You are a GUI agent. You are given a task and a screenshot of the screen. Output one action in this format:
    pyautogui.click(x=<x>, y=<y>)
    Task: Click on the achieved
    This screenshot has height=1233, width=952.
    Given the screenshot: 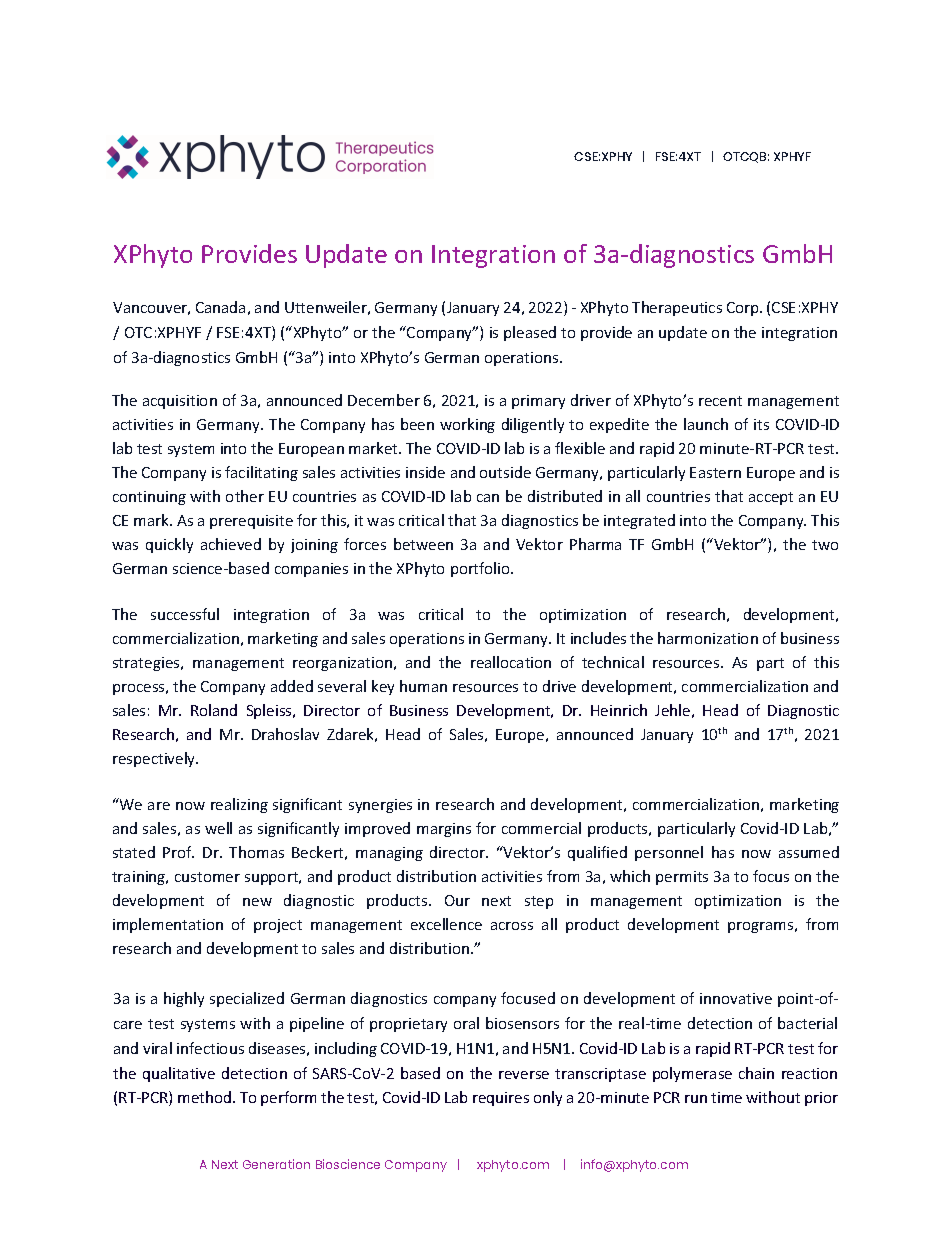 What is the action you would take?
    pyautogui.click(x=231, y=544)
